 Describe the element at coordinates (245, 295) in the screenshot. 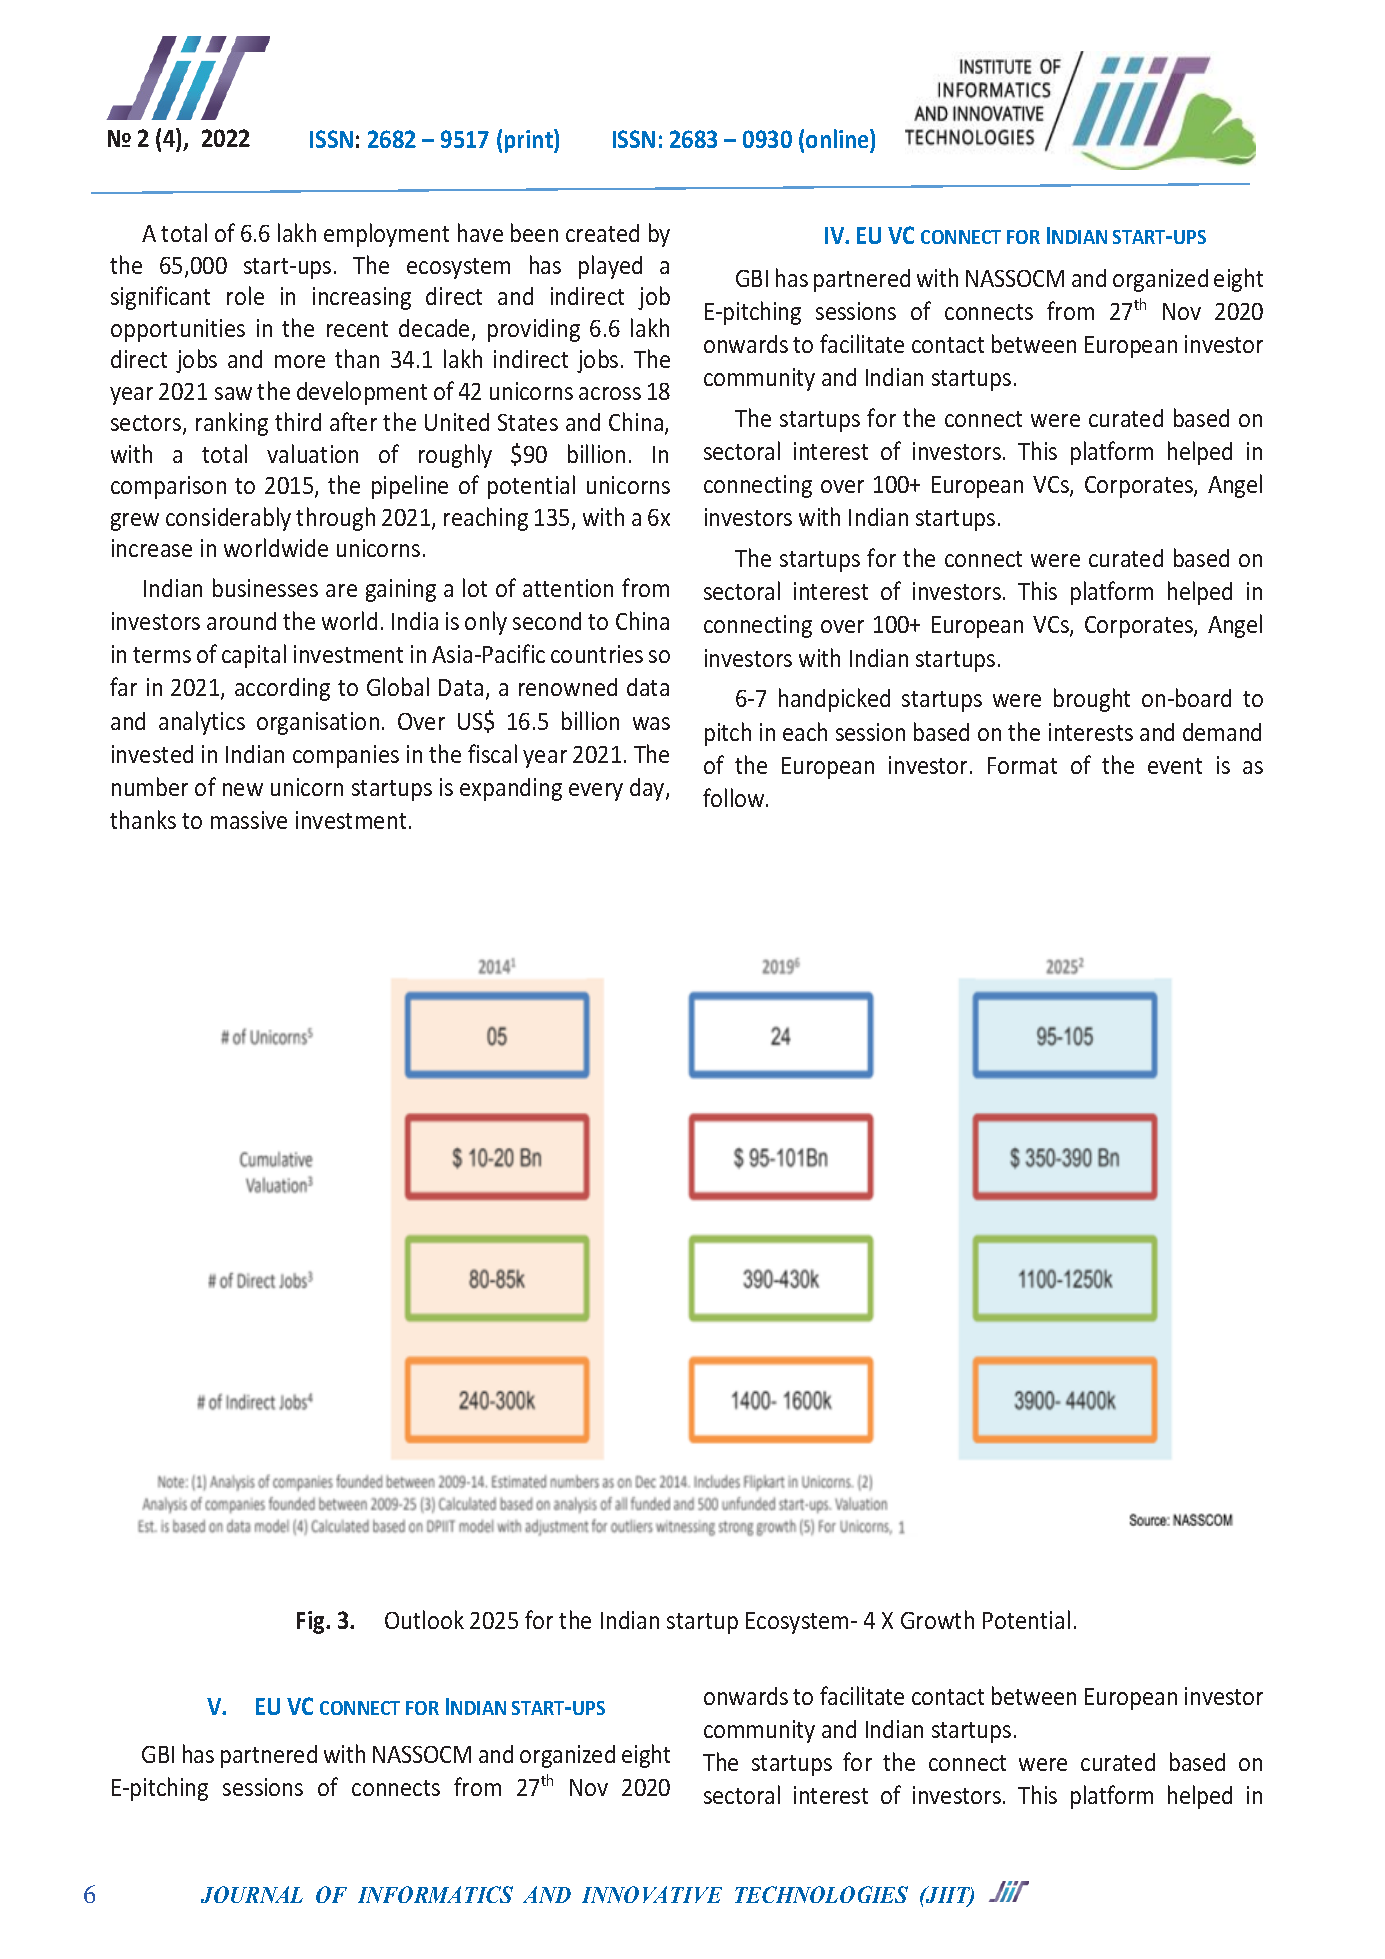

I see `role` at that location.
